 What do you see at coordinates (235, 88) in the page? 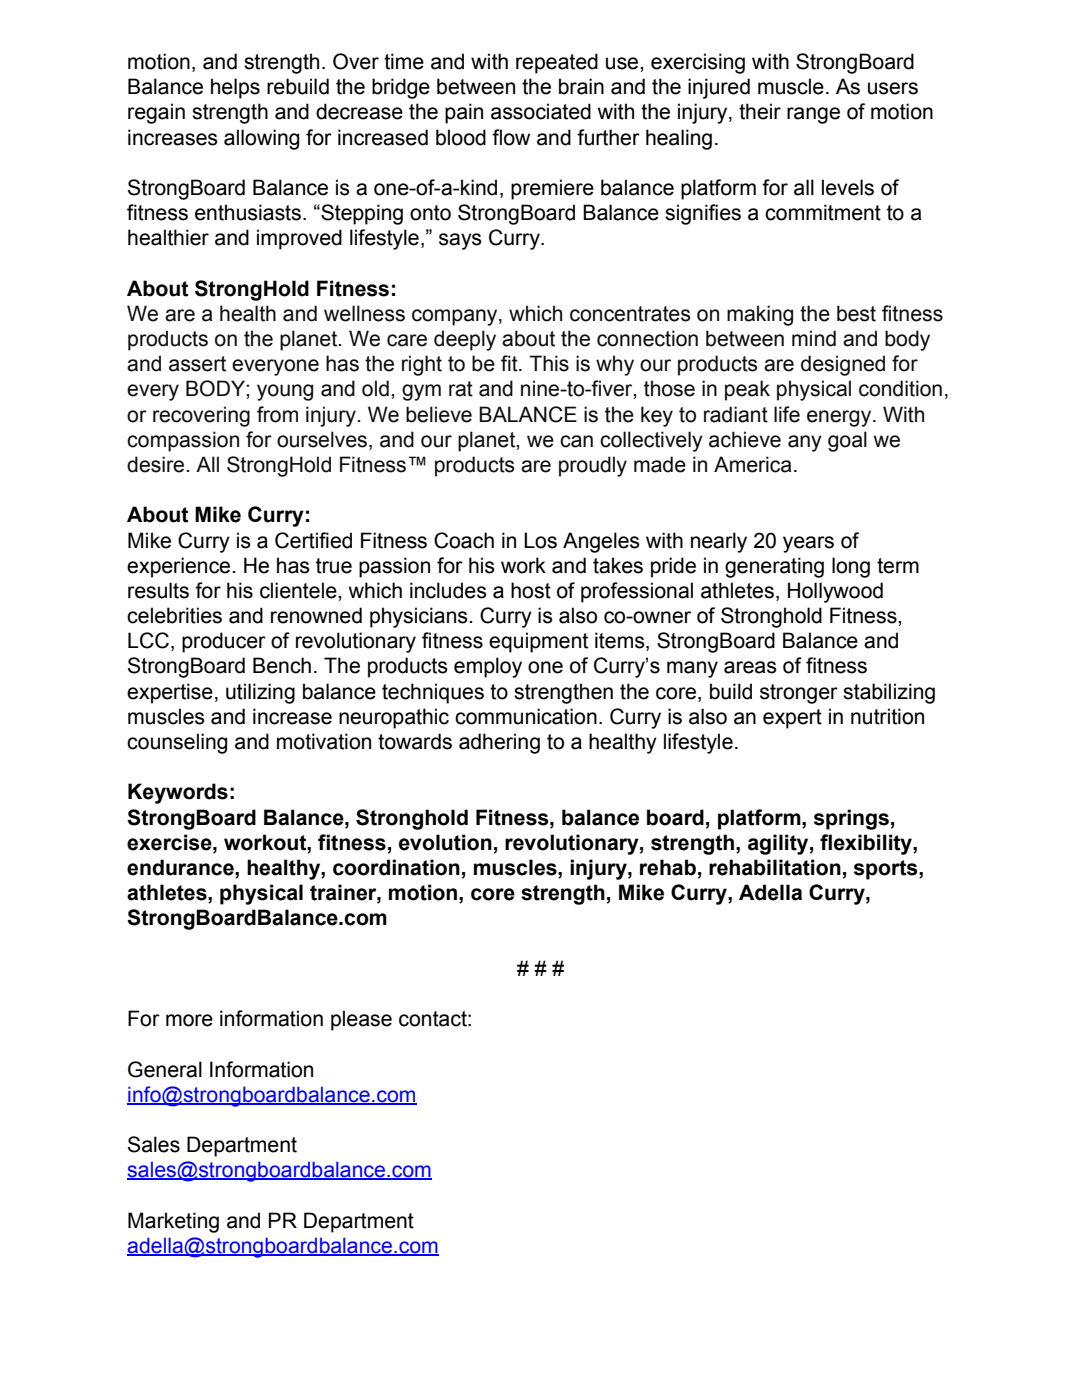
I see `helps` at bounding box center [235, 88].
